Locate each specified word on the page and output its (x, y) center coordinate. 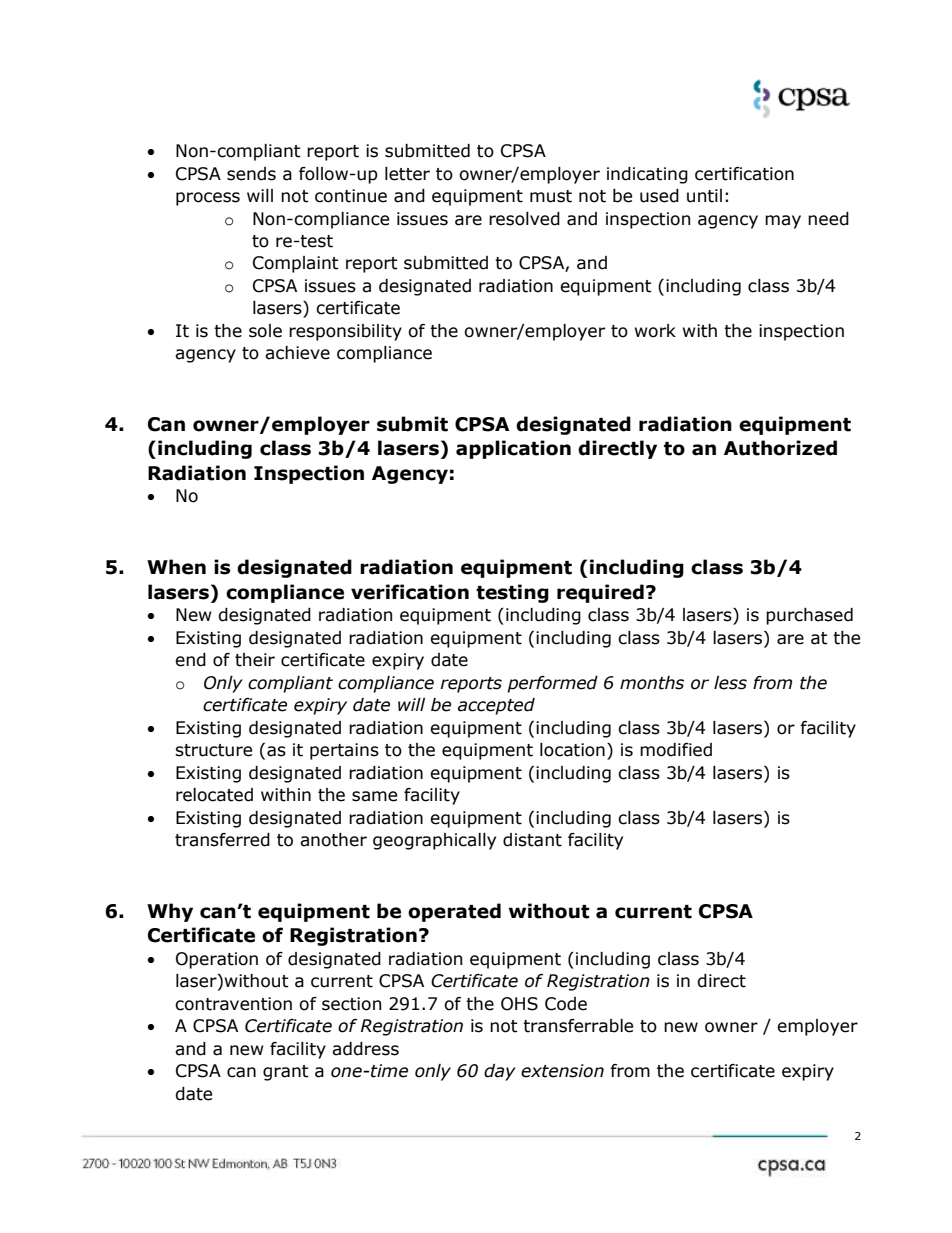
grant (286, 1073)
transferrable (578, 1026)
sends (251, 174)
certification (744, 174)
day (500, 1072)
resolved (524, 219)
